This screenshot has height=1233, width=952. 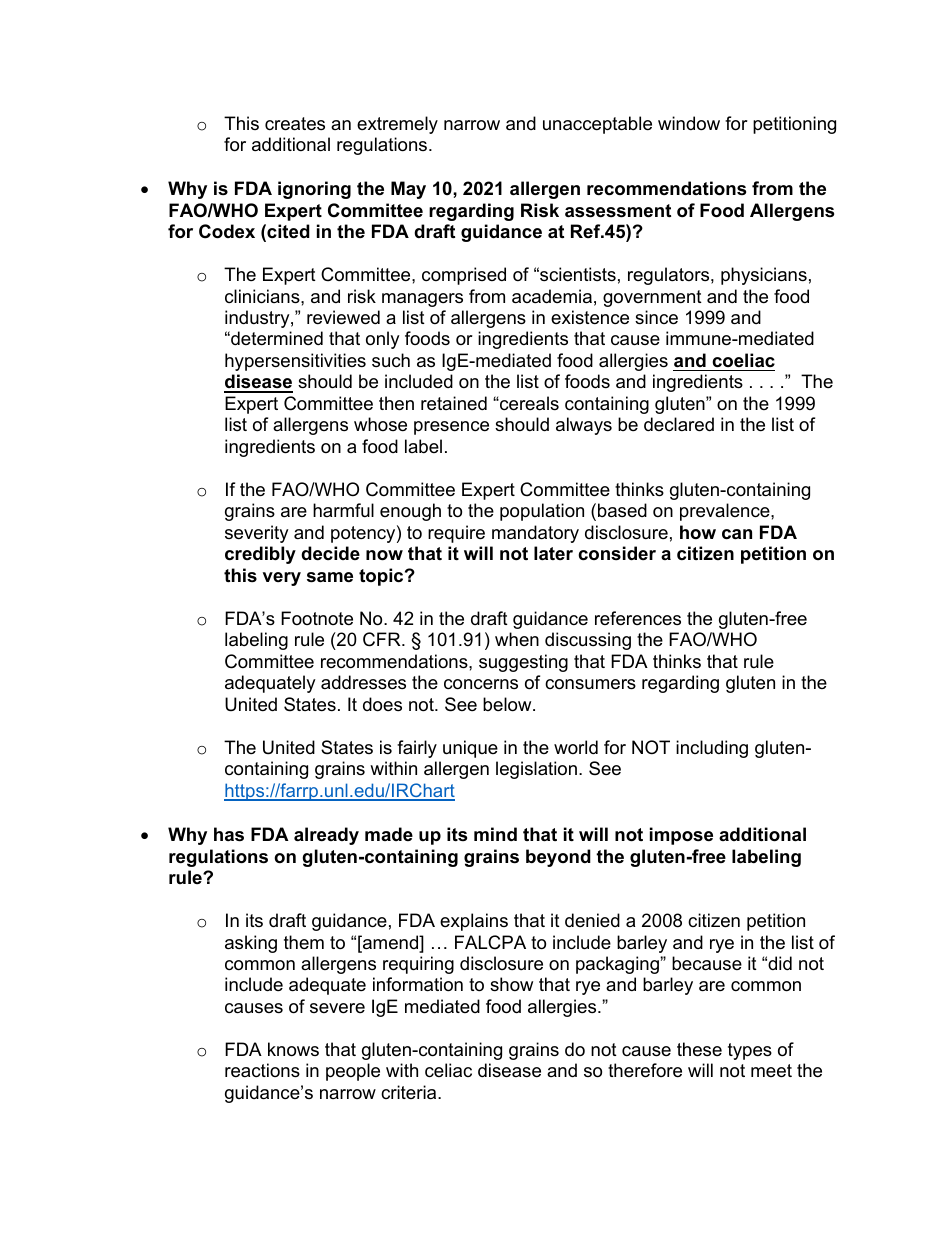 What do you see at coordinates (408, 190) in the screenshot?
I see `May` at bounding box center [408, 190].
